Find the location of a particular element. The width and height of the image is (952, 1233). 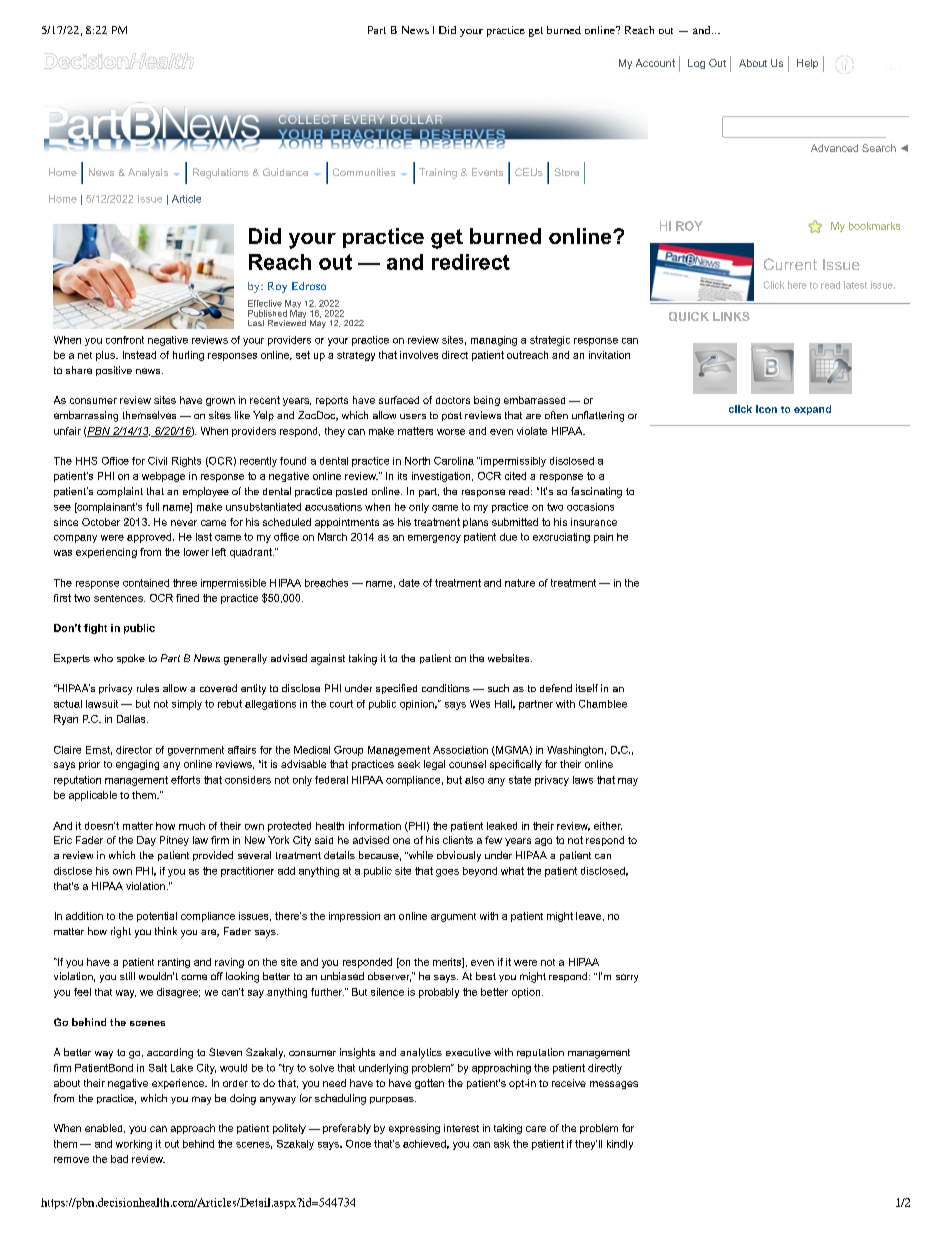

Help is located at coordinates (807, 64).
